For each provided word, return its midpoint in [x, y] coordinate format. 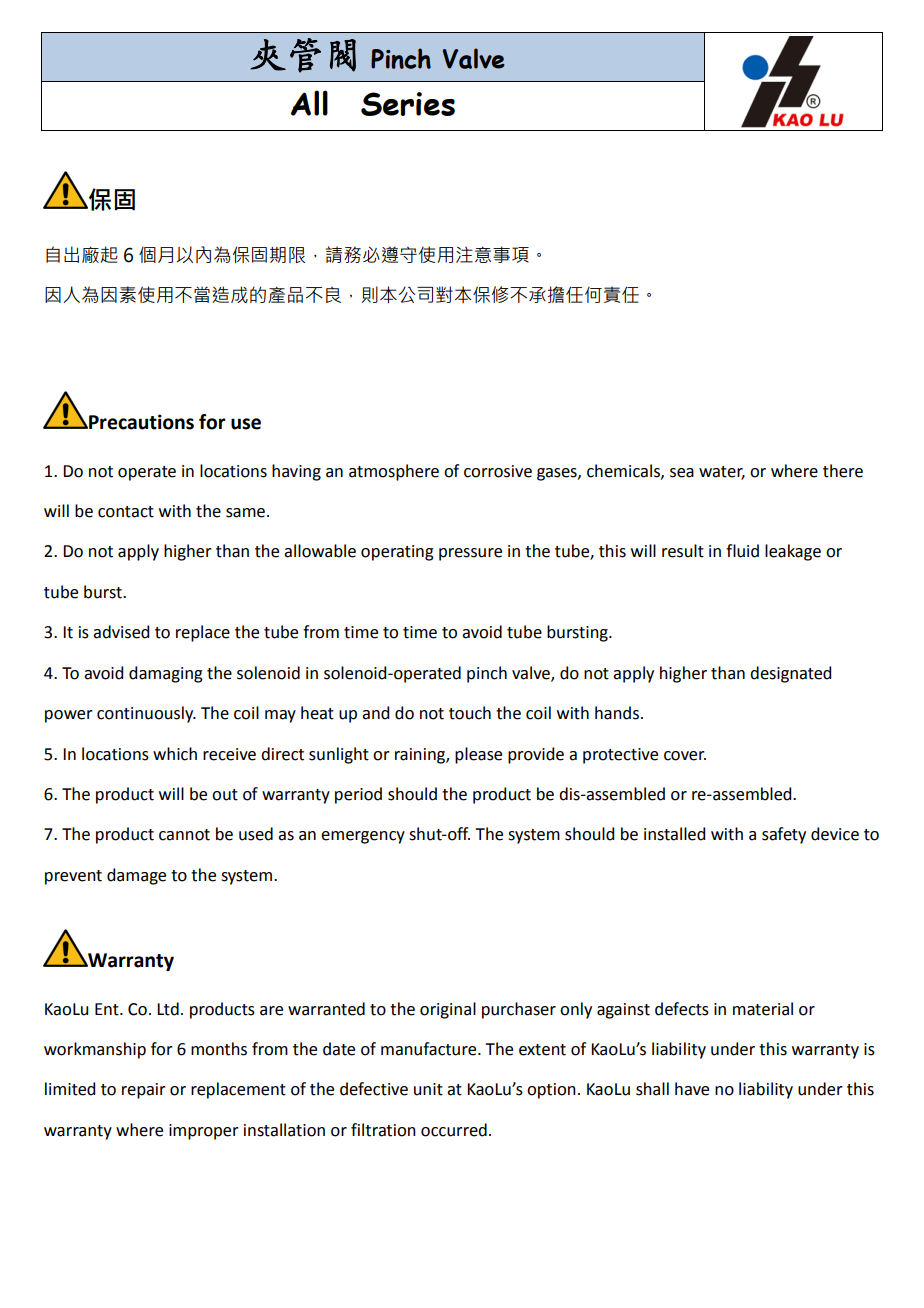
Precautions [140, 422]
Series [408, 104]
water [722, 472]
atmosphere [394, 472]
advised [121, 632]
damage [136, 876]
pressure [470, 554]
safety [784, 835]
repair [144, 1091]
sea [682, 473]
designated [790, 674]
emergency [363, 837]
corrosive [498, 471]
